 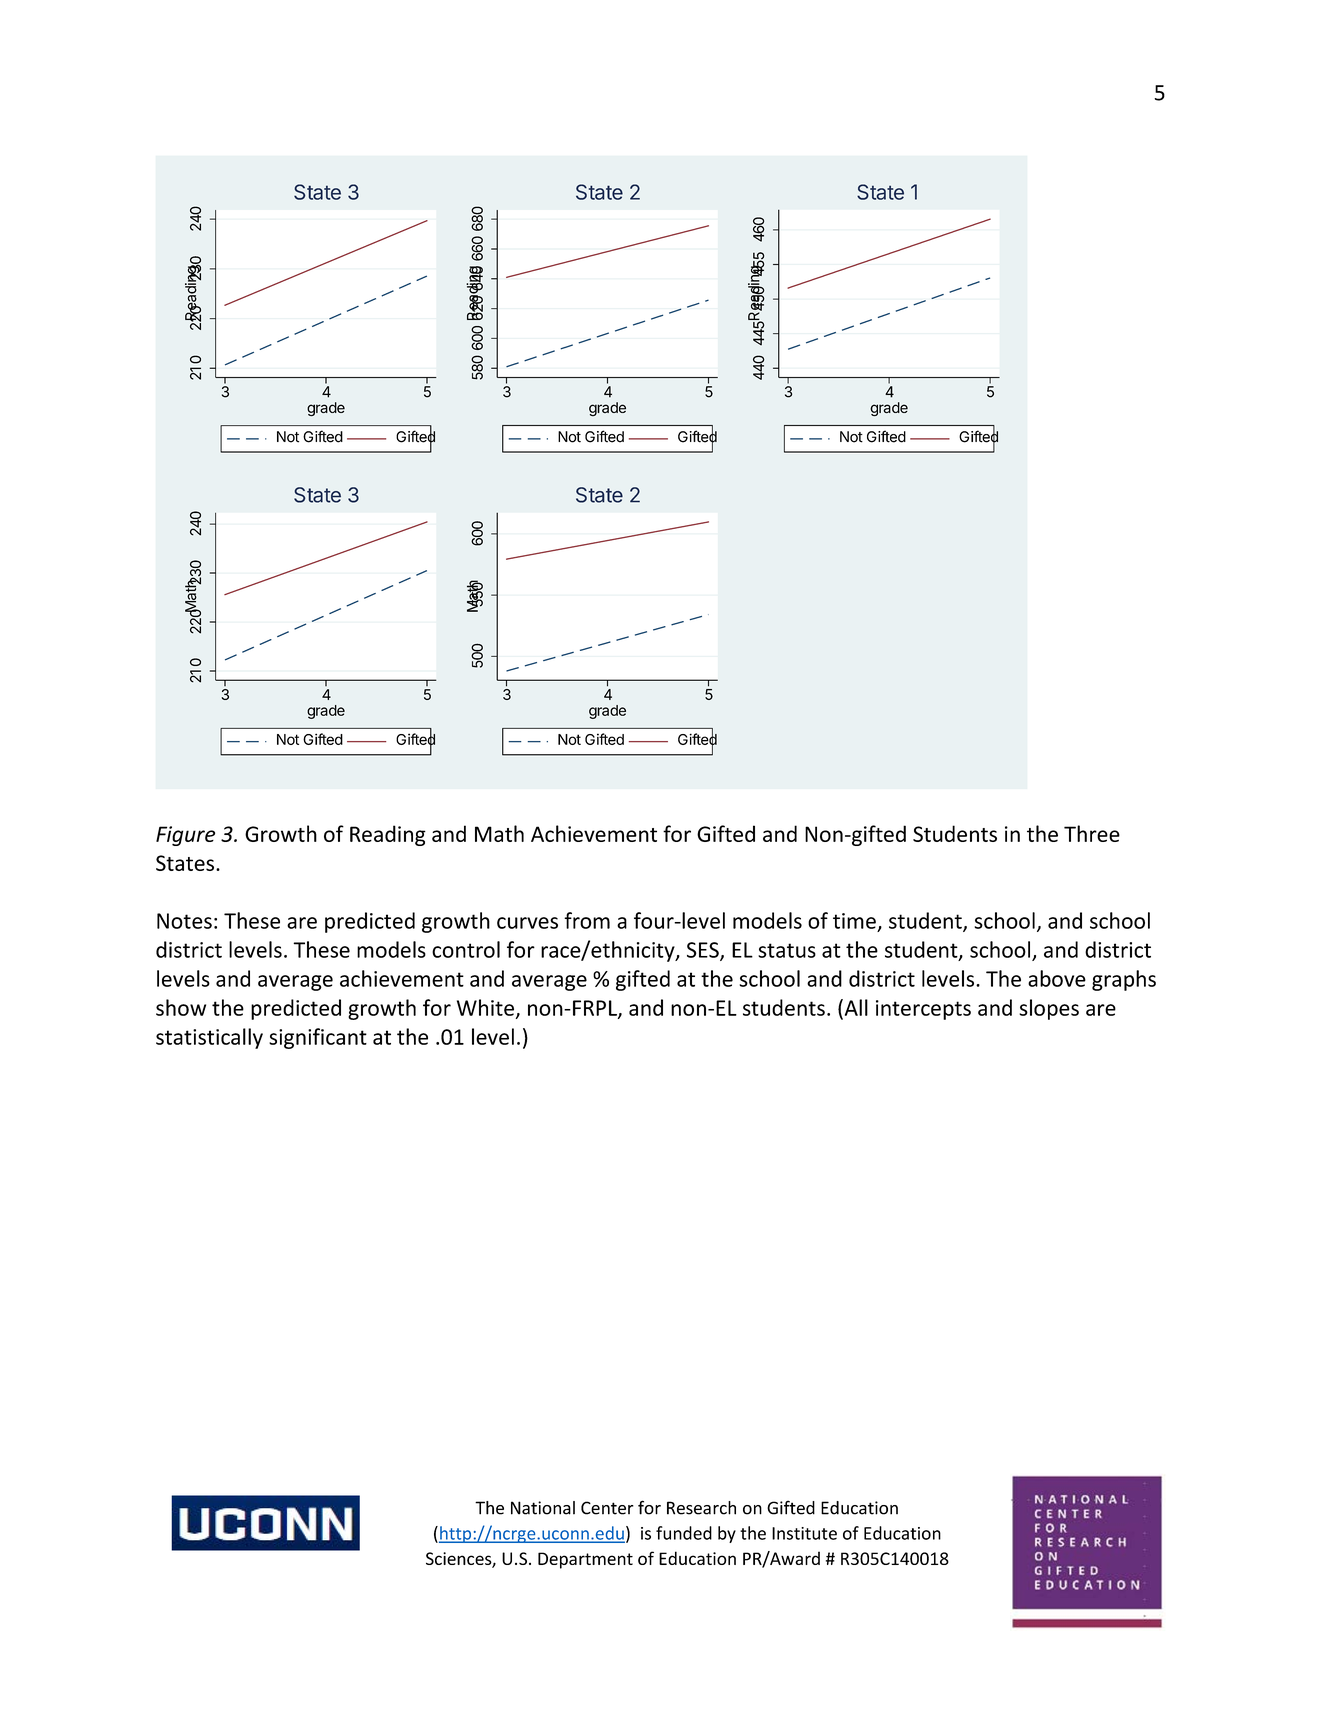 I want to click on significant, so click(x=318, y=1038).
